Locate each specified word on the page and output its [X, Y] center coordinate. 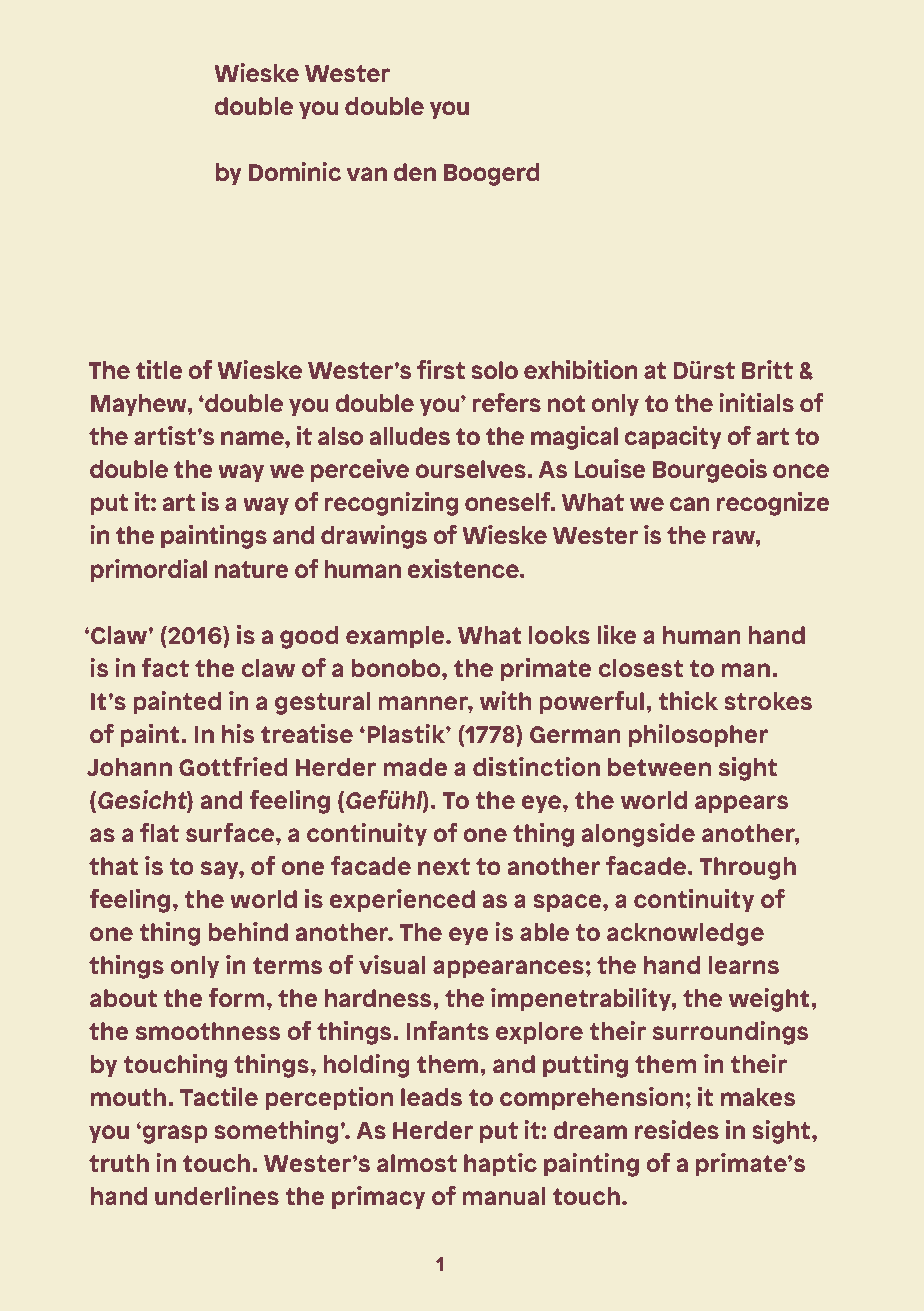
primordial [149, 571]
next [444, 866]
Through [747, 868]
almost [417, 1163]
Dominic [295, 171]
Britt [767, 369]
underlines [217, 1195]
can [690, 504]
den [414, 172]
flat [159, 832]
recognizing [391, 504]
